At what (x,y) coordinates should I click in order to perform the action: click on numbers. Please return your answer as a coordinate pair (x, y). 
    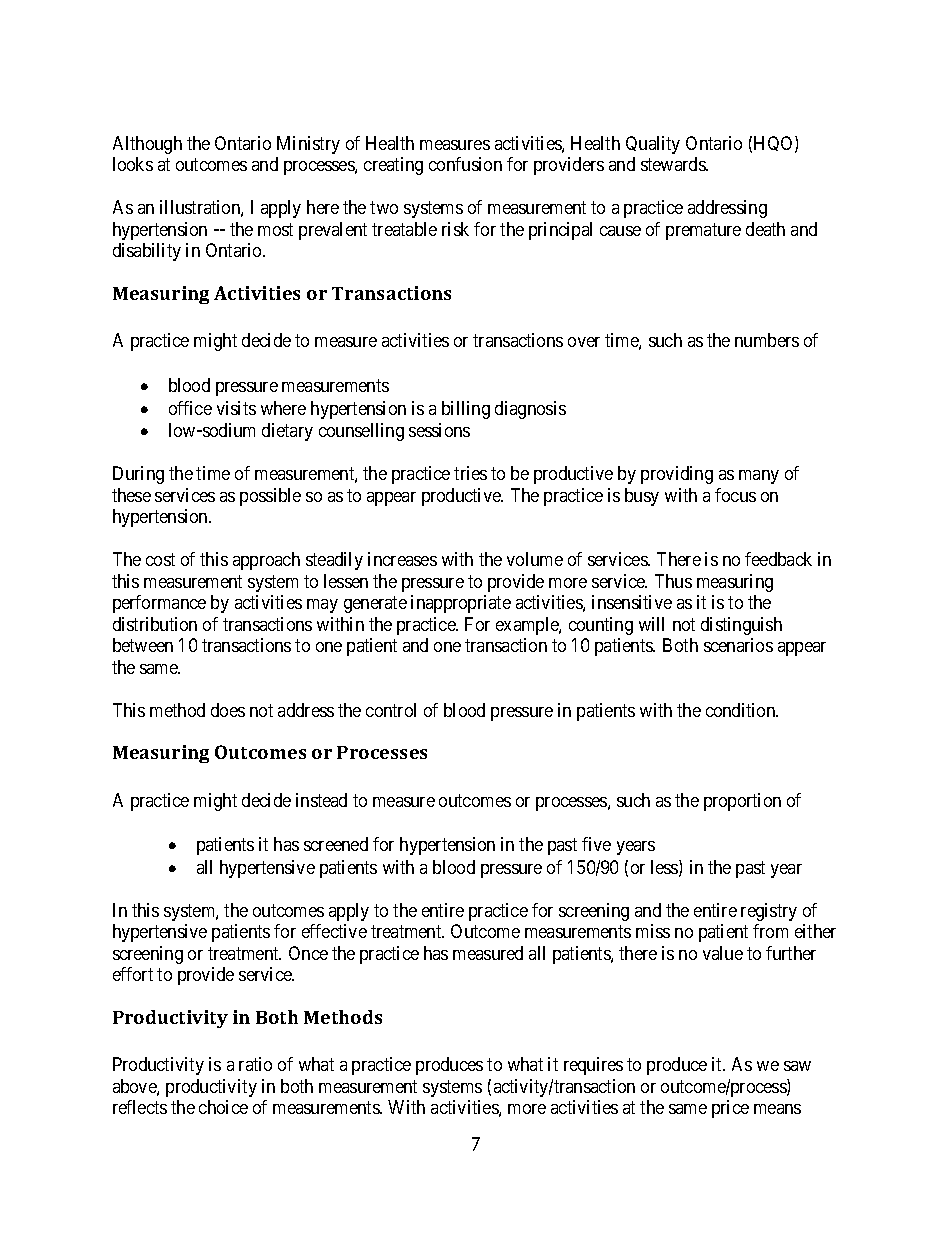
    Looking at the image, I should click on (767, 340).
